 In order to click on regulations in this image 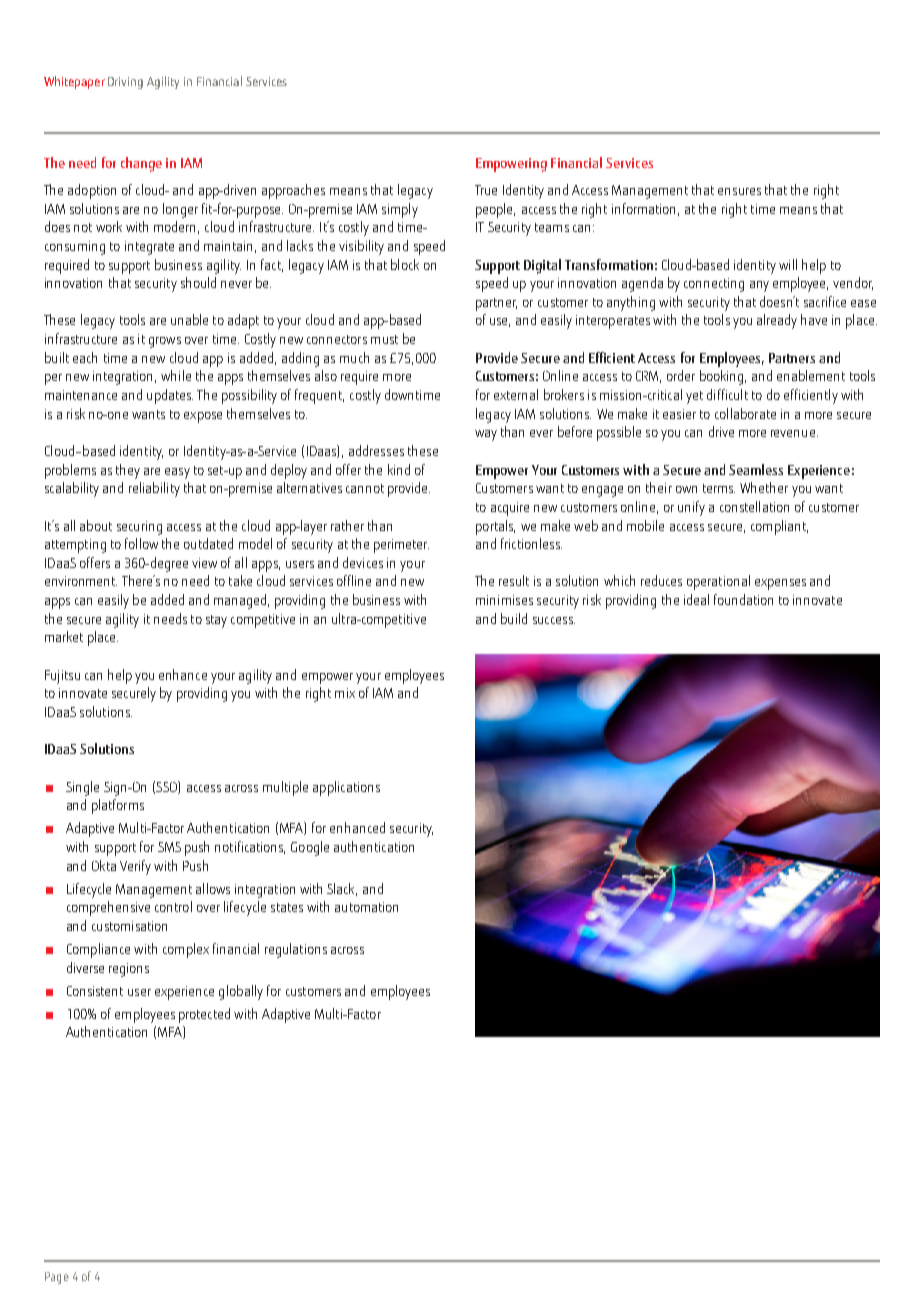, I will do `click(296, 950)`.
